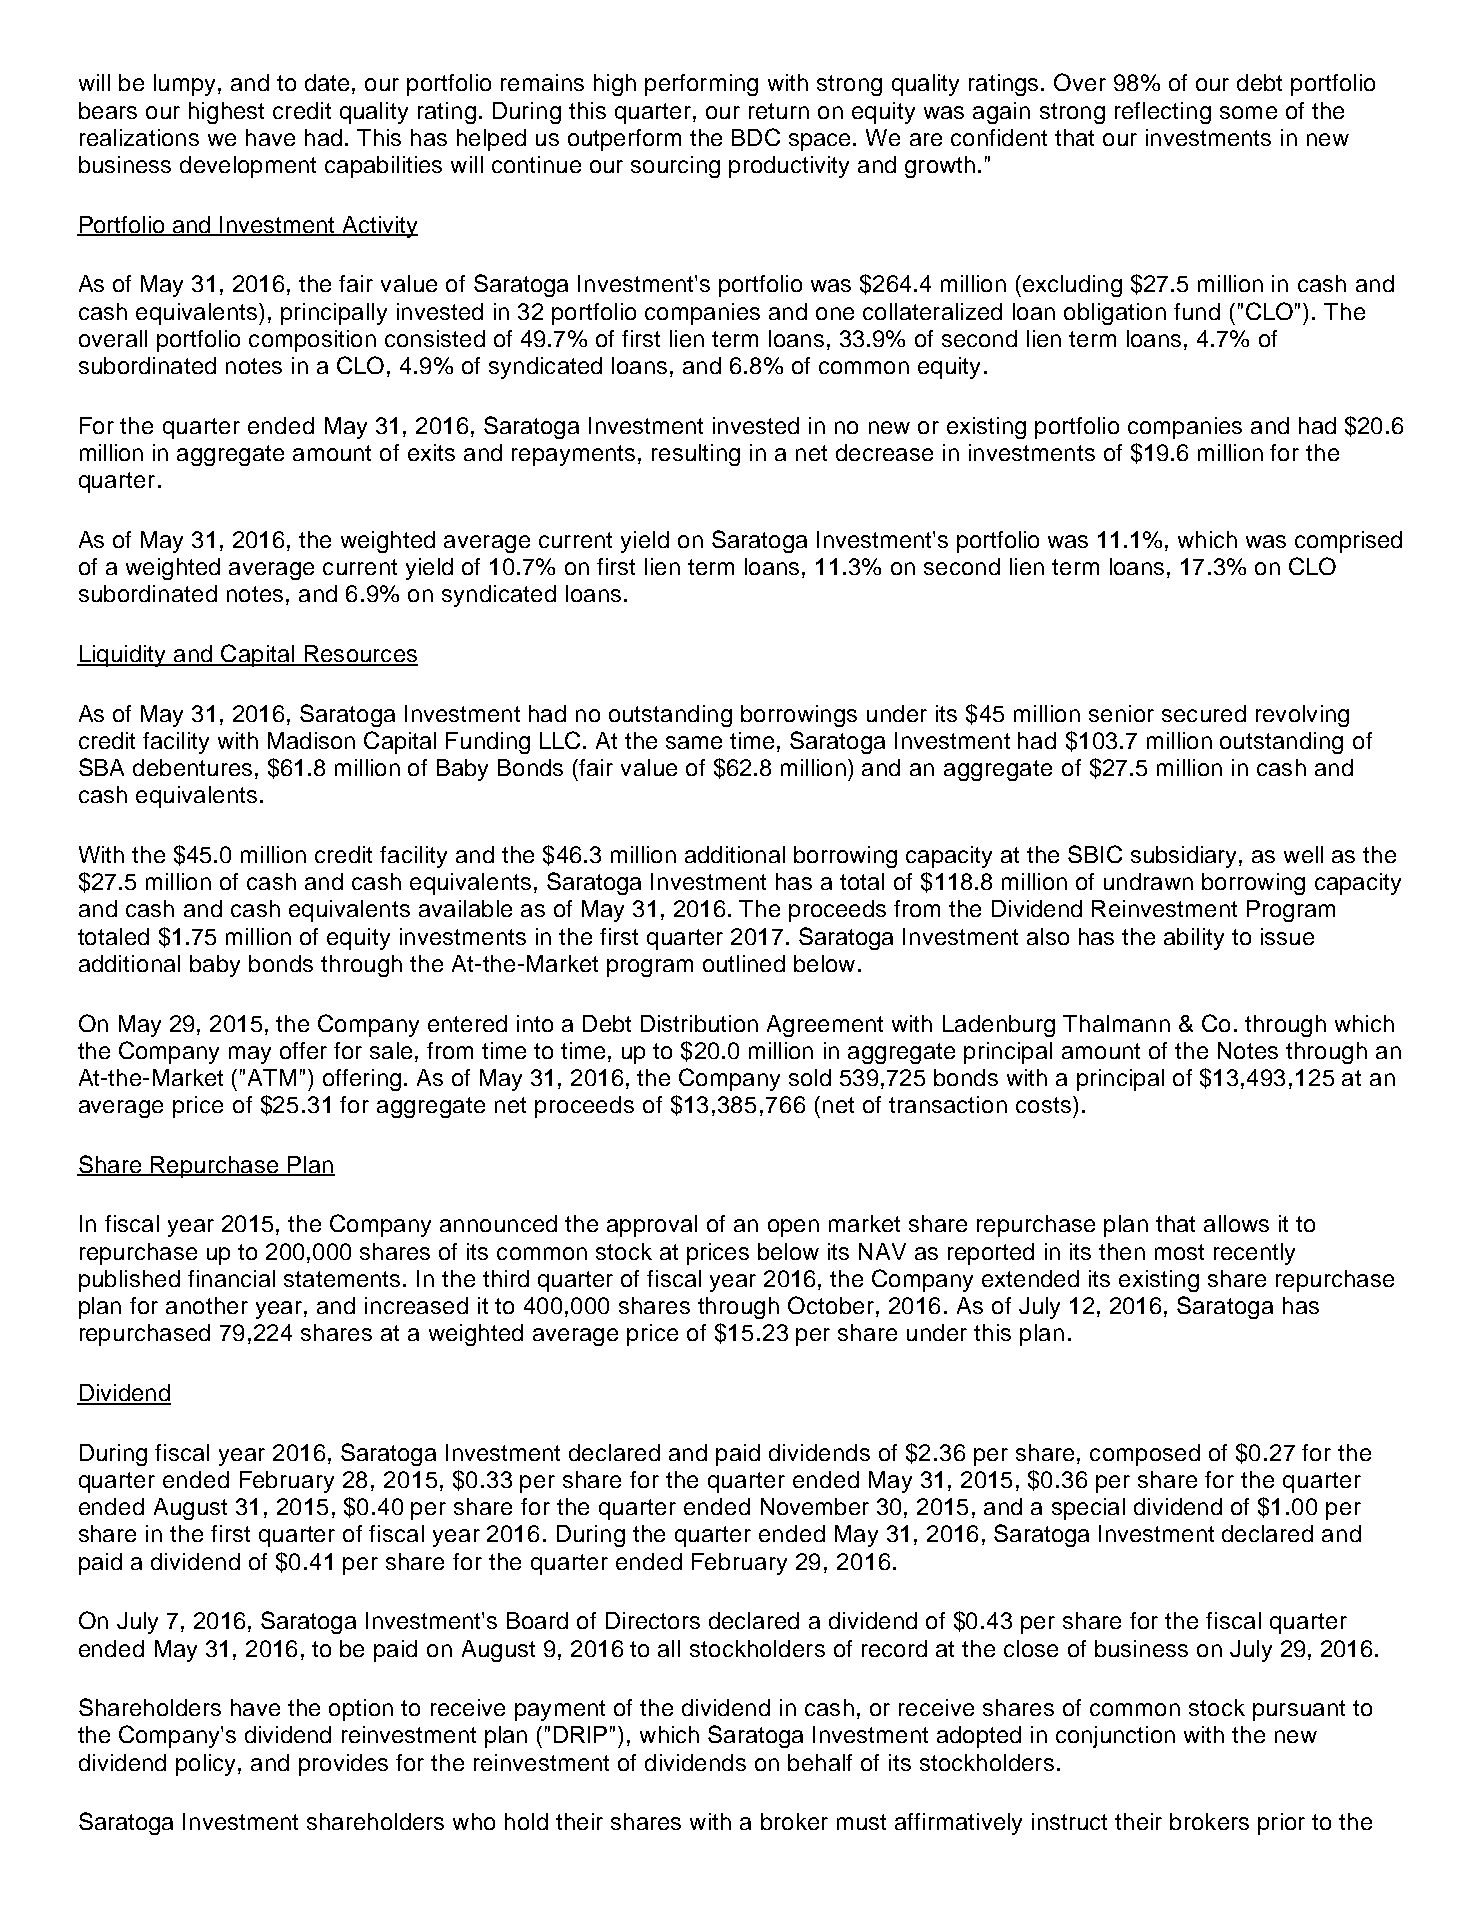 Image resolution: width=1483 pixels, height=1920 pixels. I want to click on outlined, so click(744, 963).
